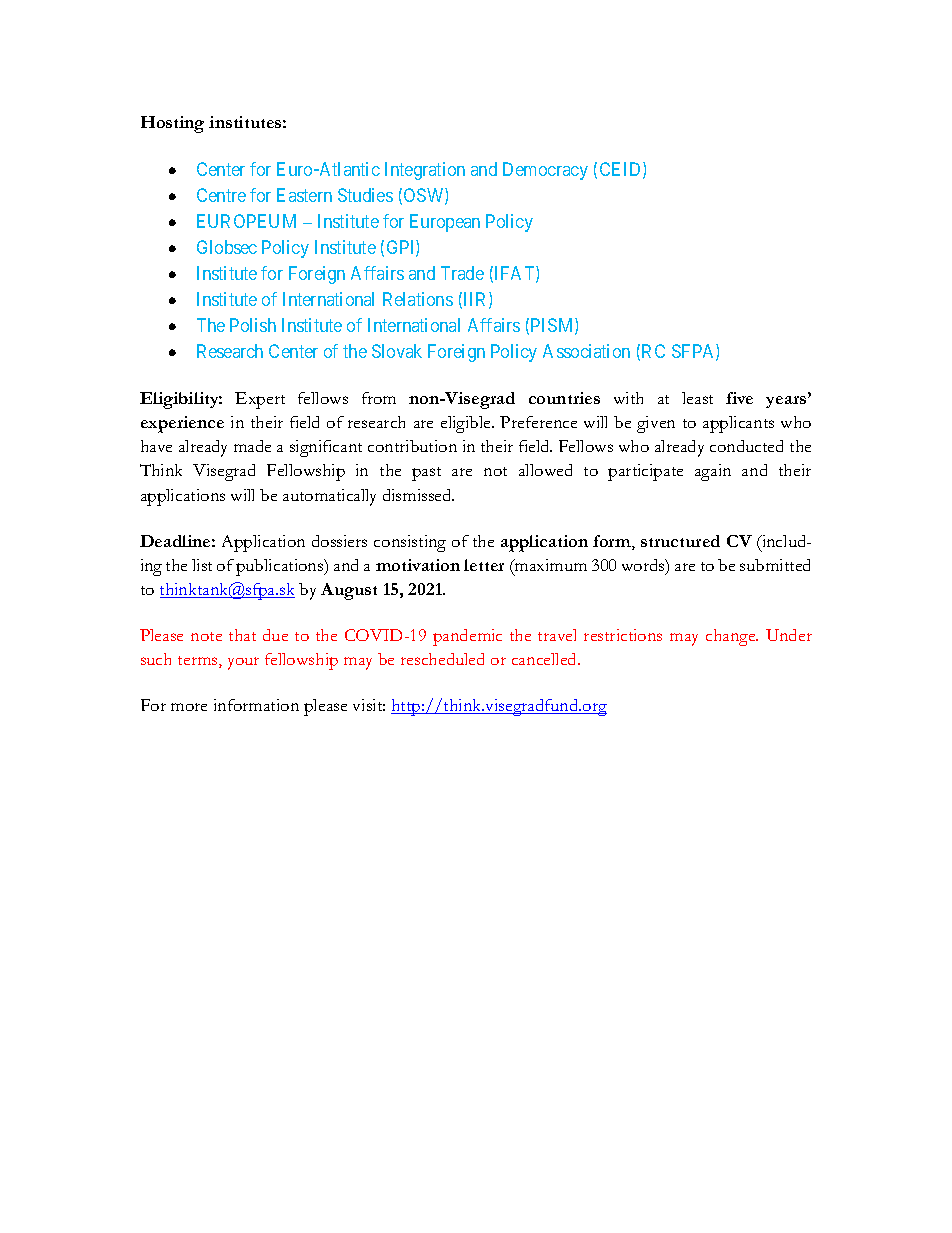 This document has width=952, height=1233. I want to click on rescheduled, so click(442, 659).
